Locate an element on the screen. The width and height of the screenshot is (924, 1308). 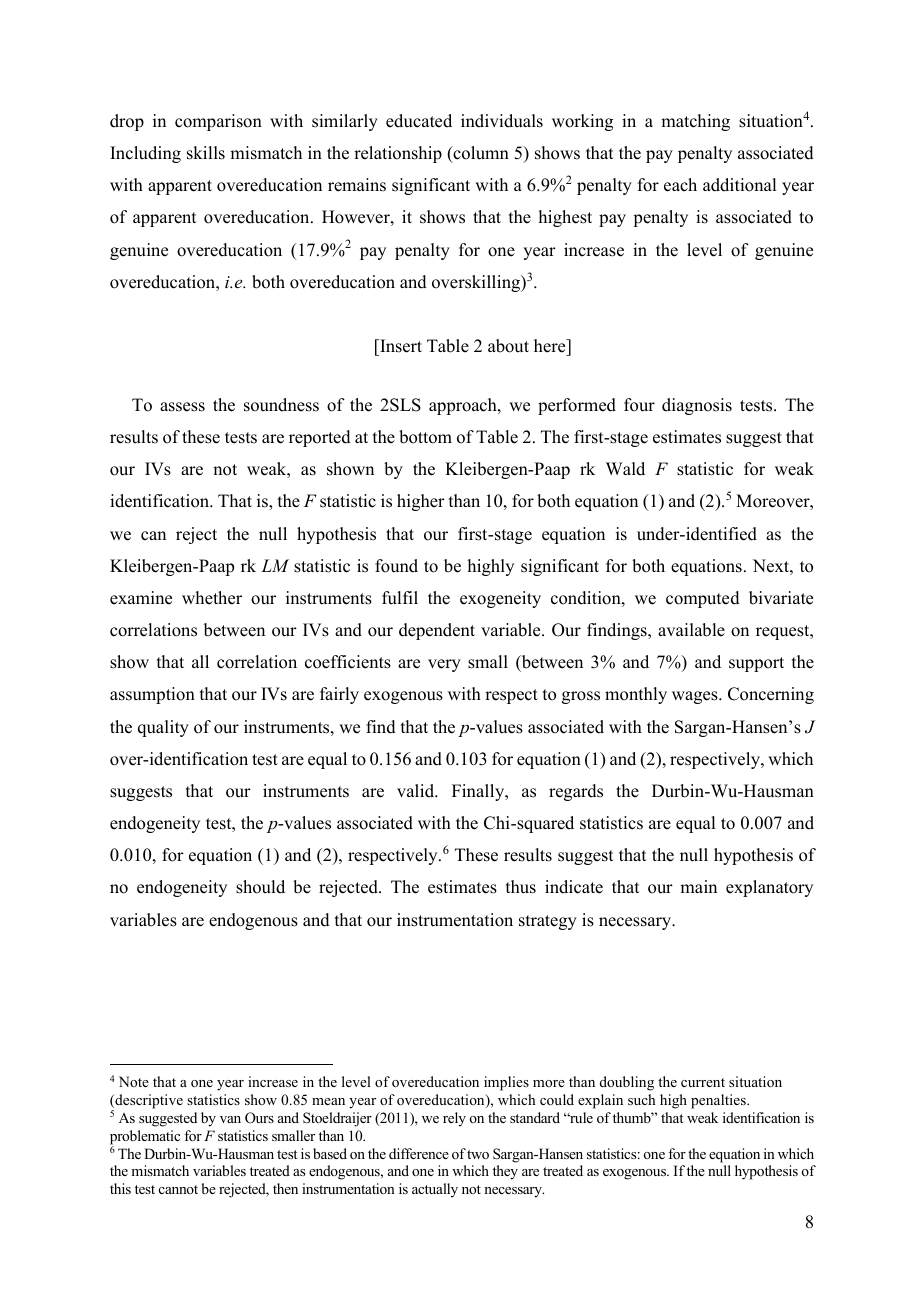
skills is located at coordinates (206, 153).
